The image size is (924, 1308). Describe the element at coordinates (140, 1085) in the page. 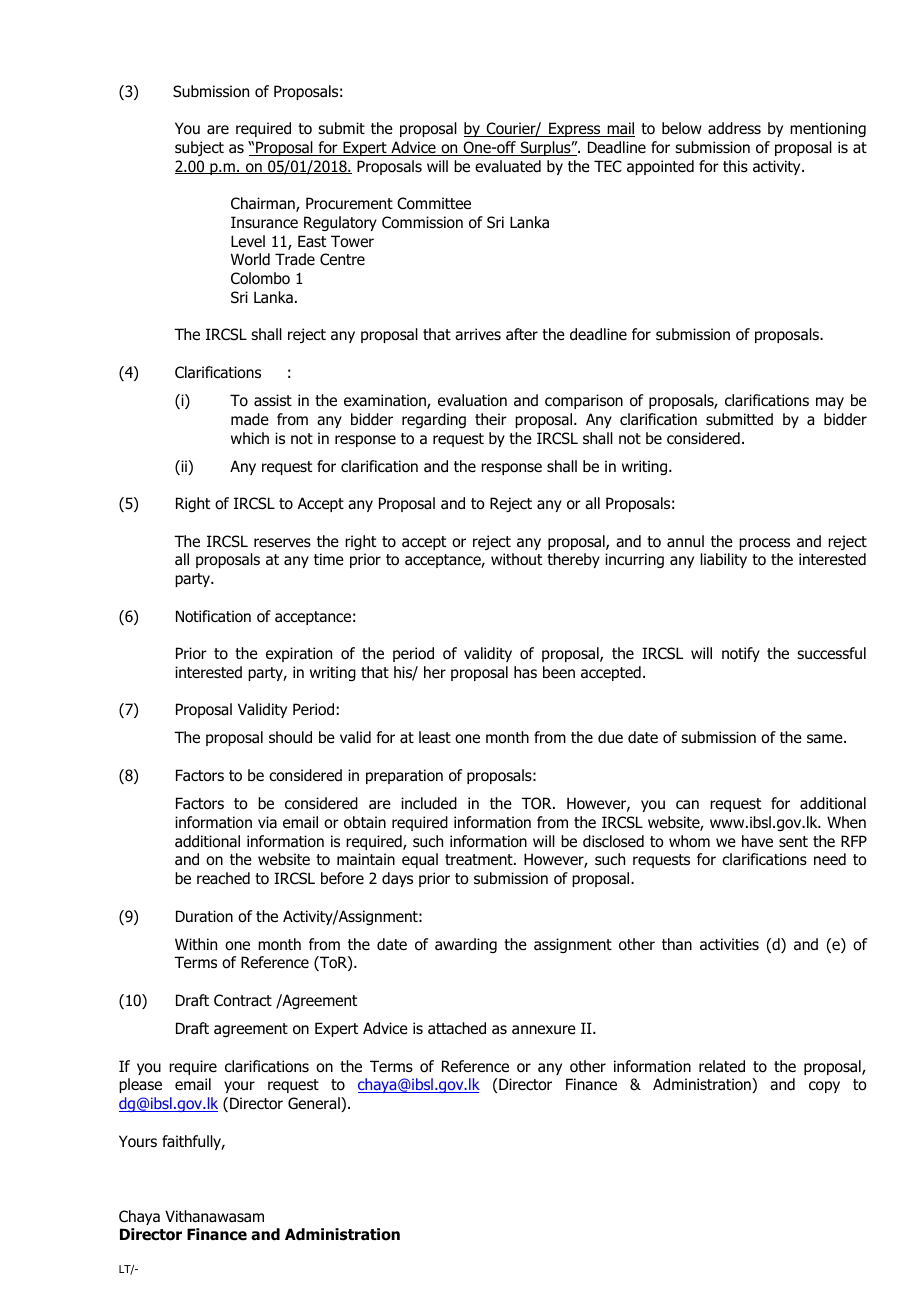

I see `please` at that location.
